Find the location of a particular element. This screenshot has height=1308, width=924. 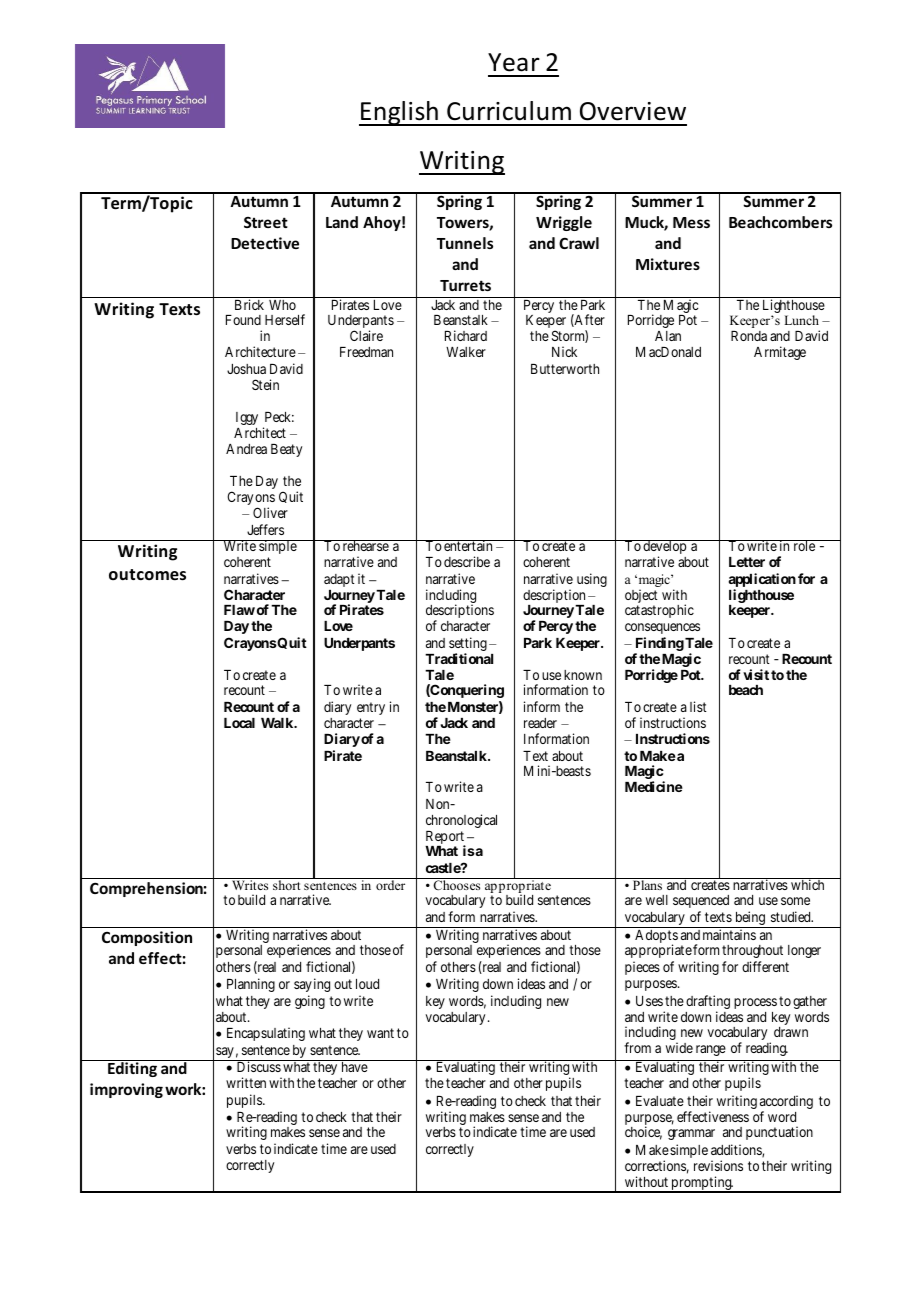

entertain is located at coordinates (468, 545).
